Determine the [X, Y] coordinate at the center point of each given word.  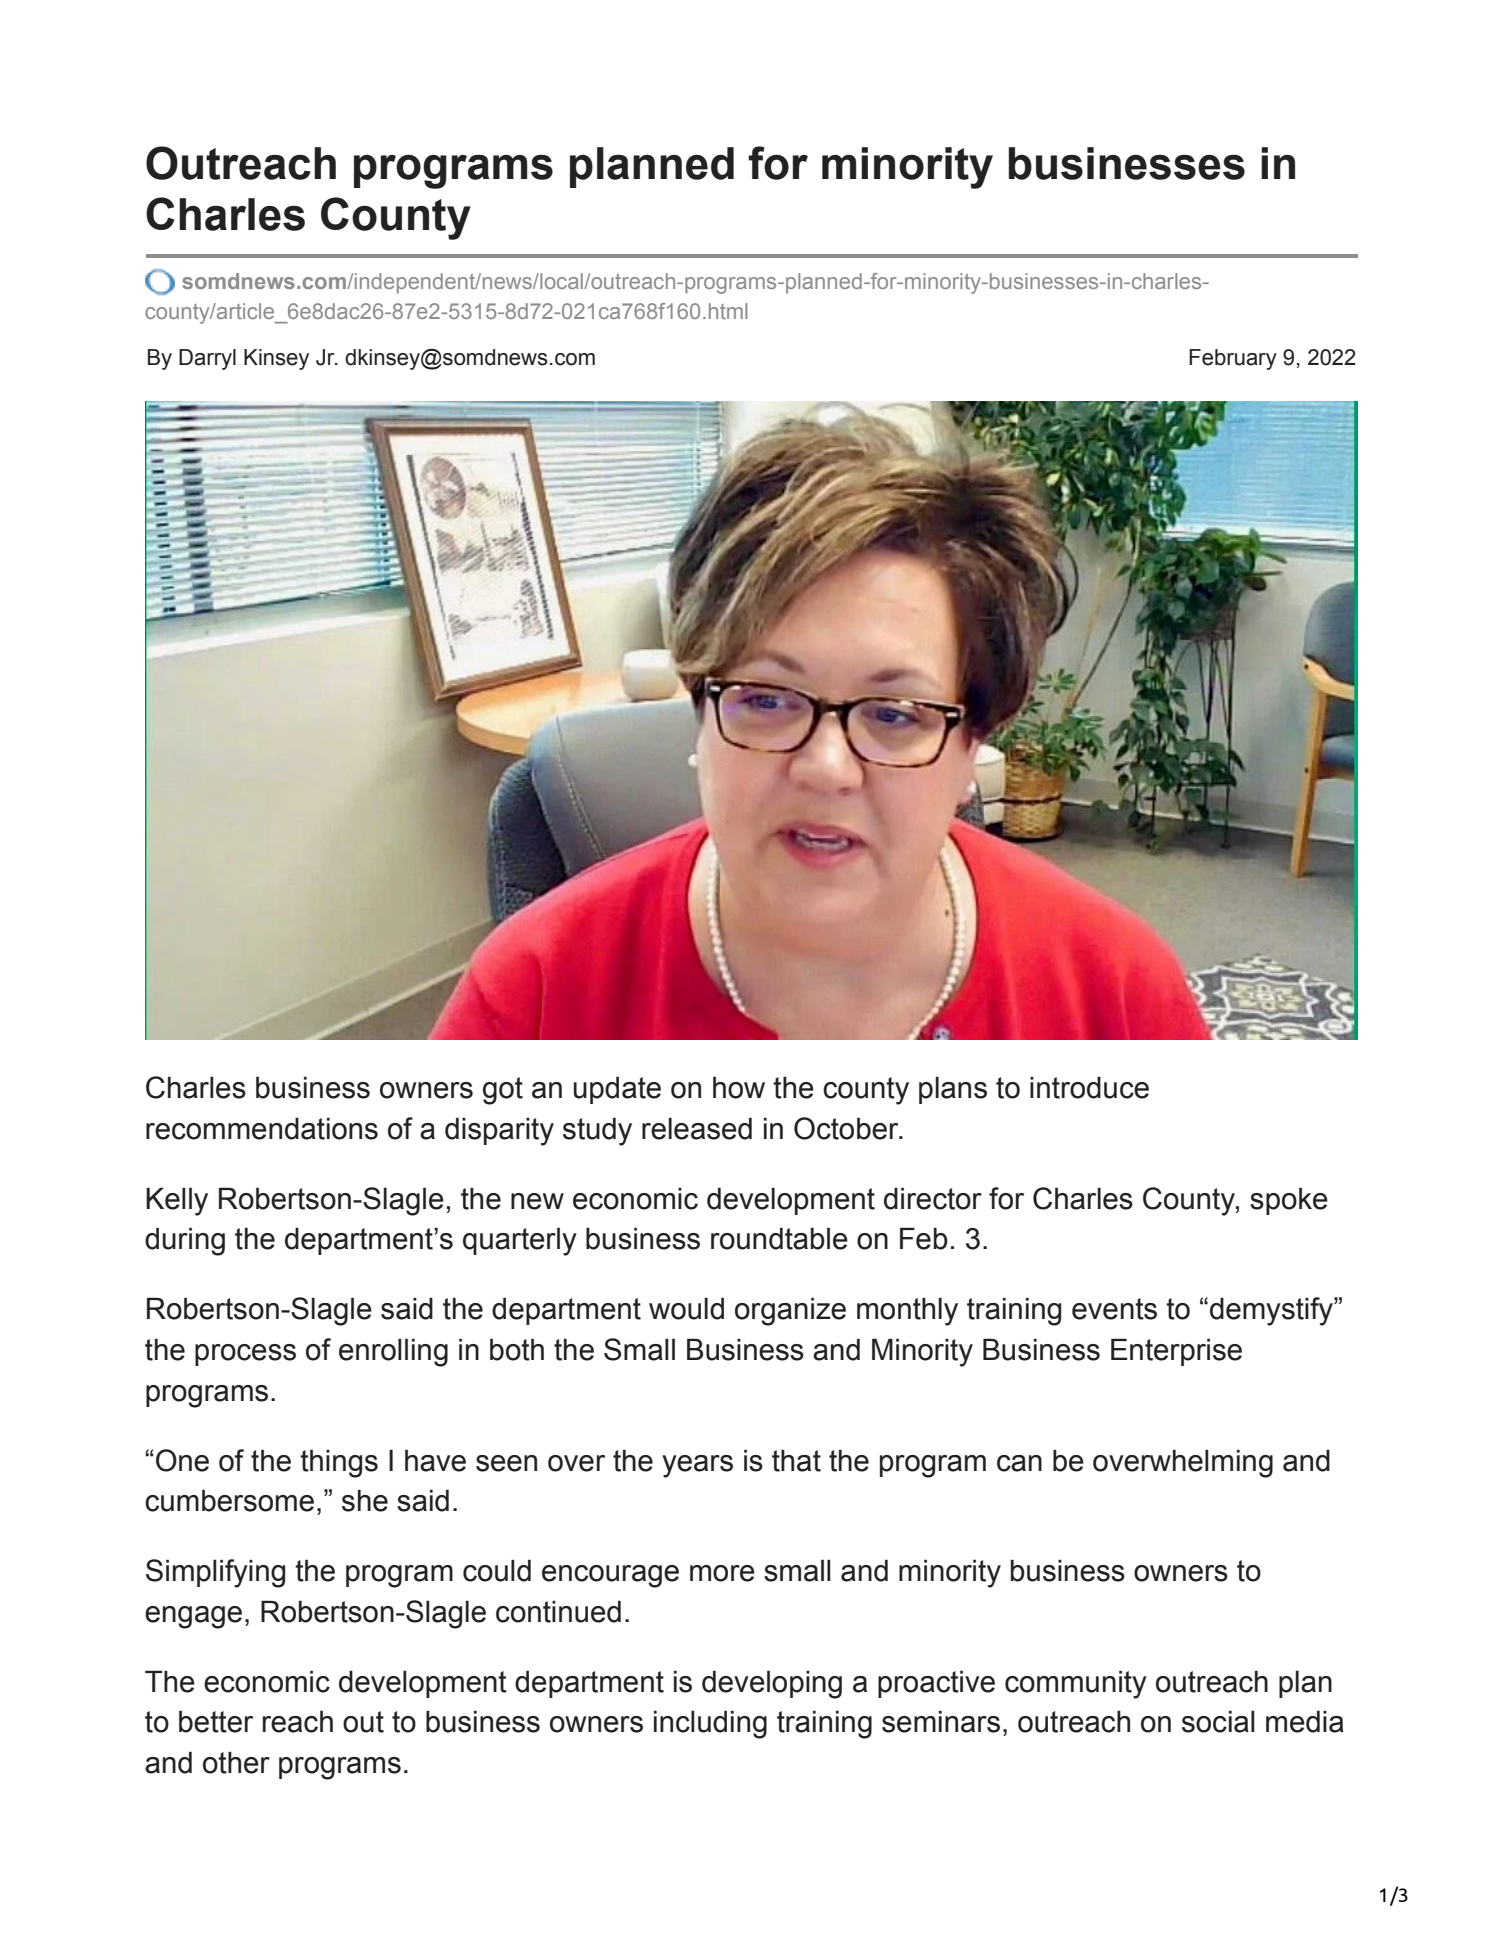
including [710, 1725]
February [1233, 359]
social [1218, 1722]
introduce [1089, 1088]
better [216, 1721]
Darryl [207, 359]
